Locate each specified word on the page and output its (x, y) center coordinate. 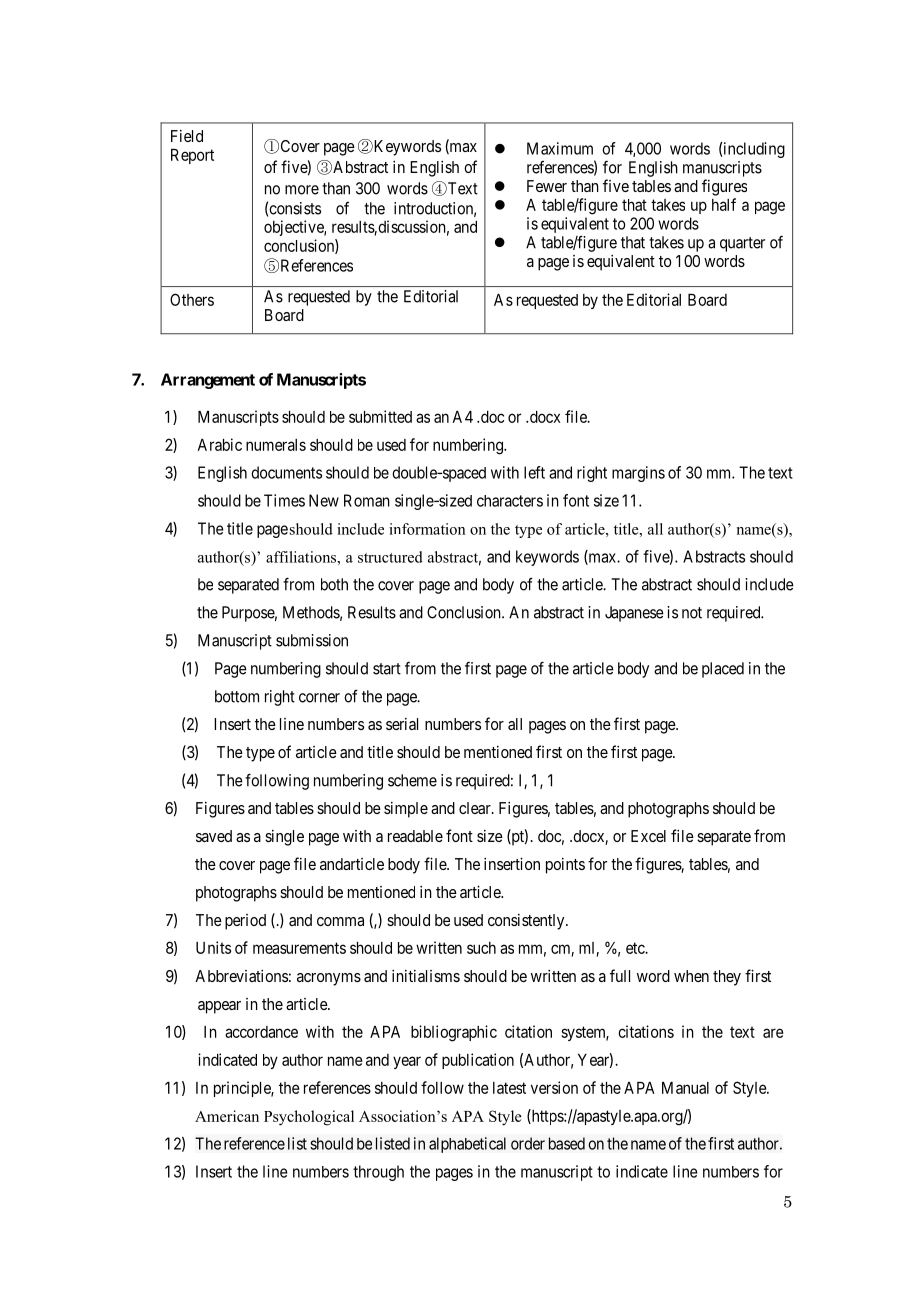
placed (723, 670)
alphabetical (467, 1145)
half (724, 204)
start (387, 669)
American (227, 1116)
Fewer (547, 186)
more (302, 190)
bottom (237, 696)
